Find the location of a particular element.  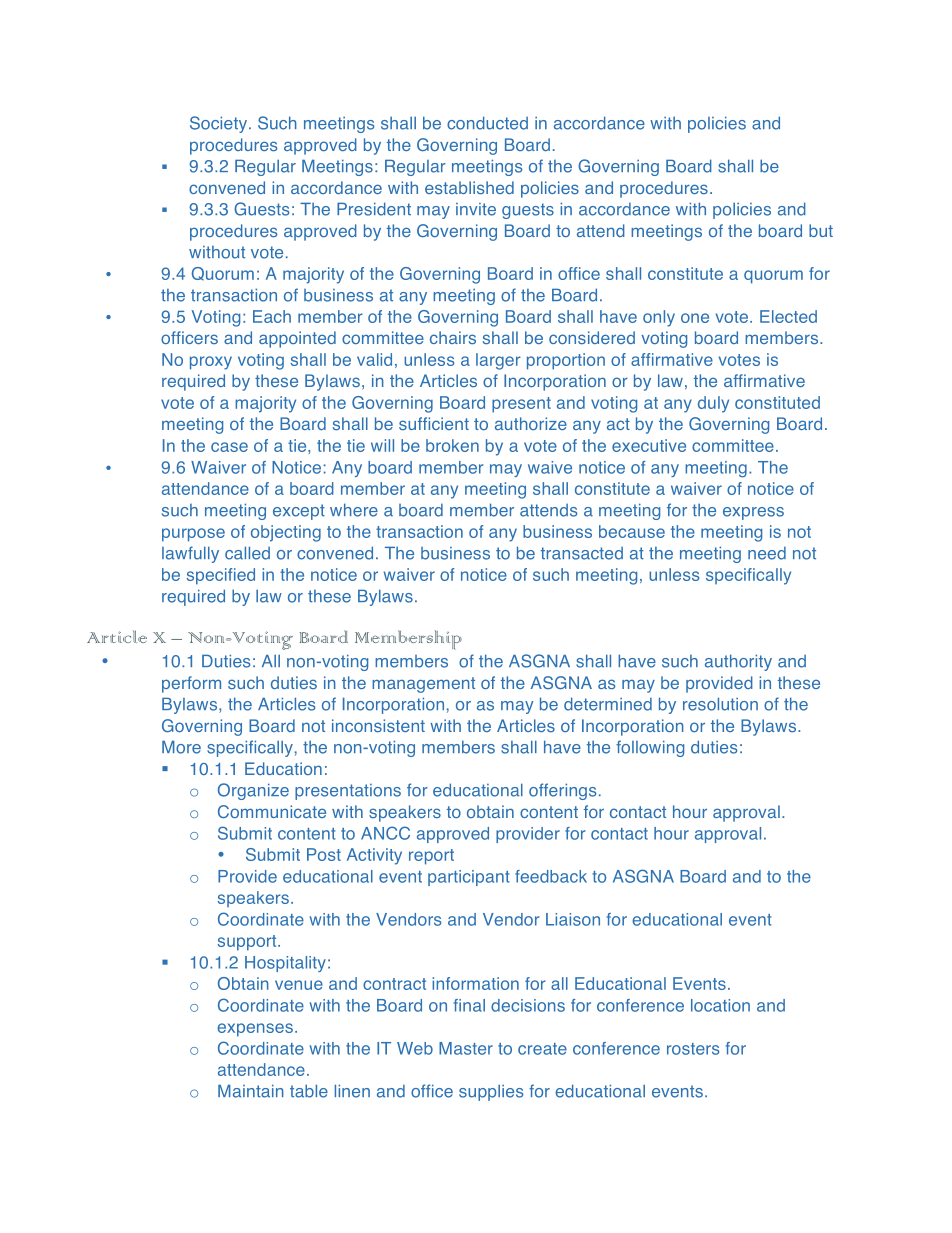

specified is located at coordinates (221, 576).
